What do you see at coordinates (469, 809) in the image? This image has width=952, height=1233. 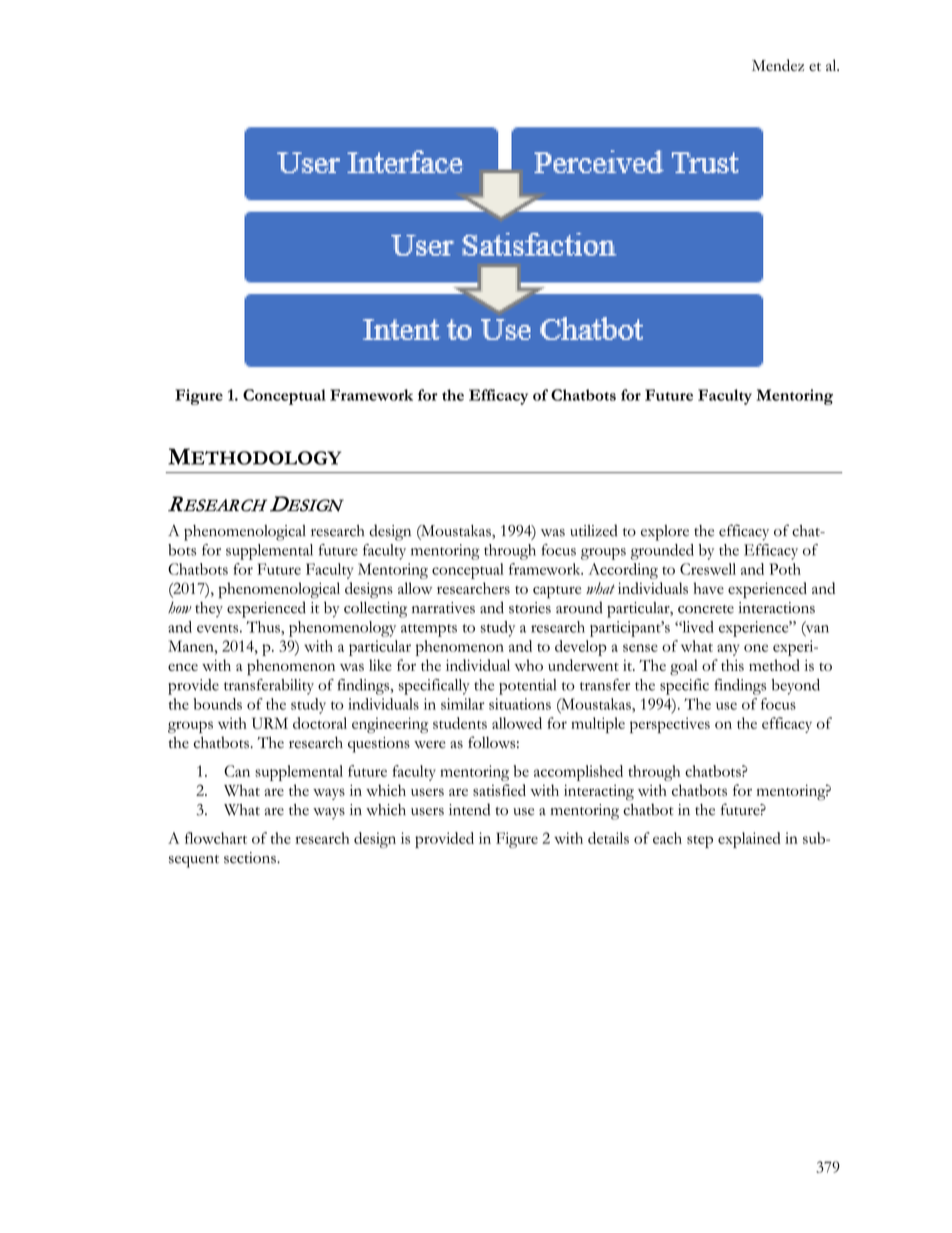 I see `intend` at bounding box center [469, 809].
